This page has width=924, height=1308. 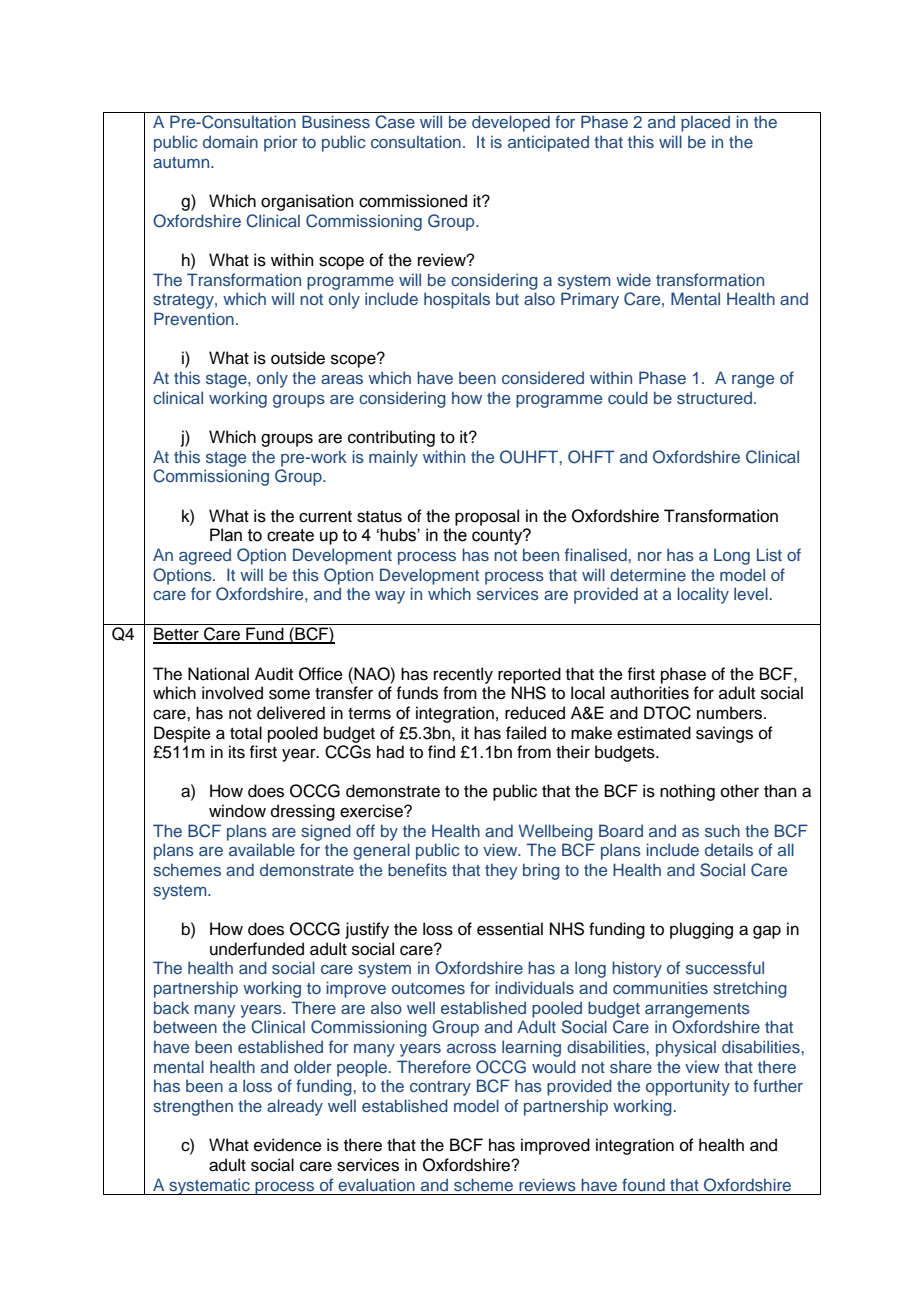 I want to click on anticipated, so click(x=548, y=143).
